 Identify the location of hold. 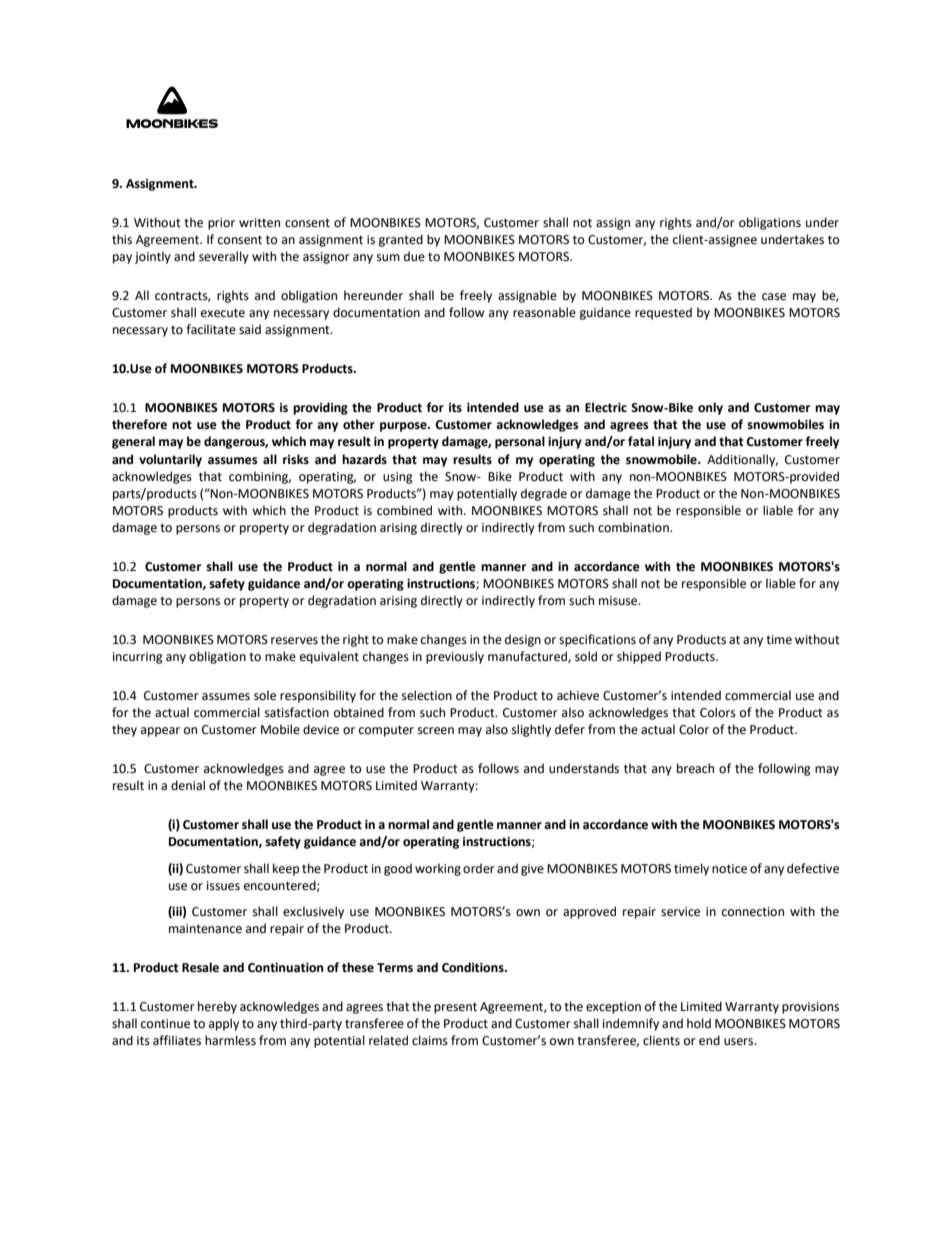
(699, 1023).
